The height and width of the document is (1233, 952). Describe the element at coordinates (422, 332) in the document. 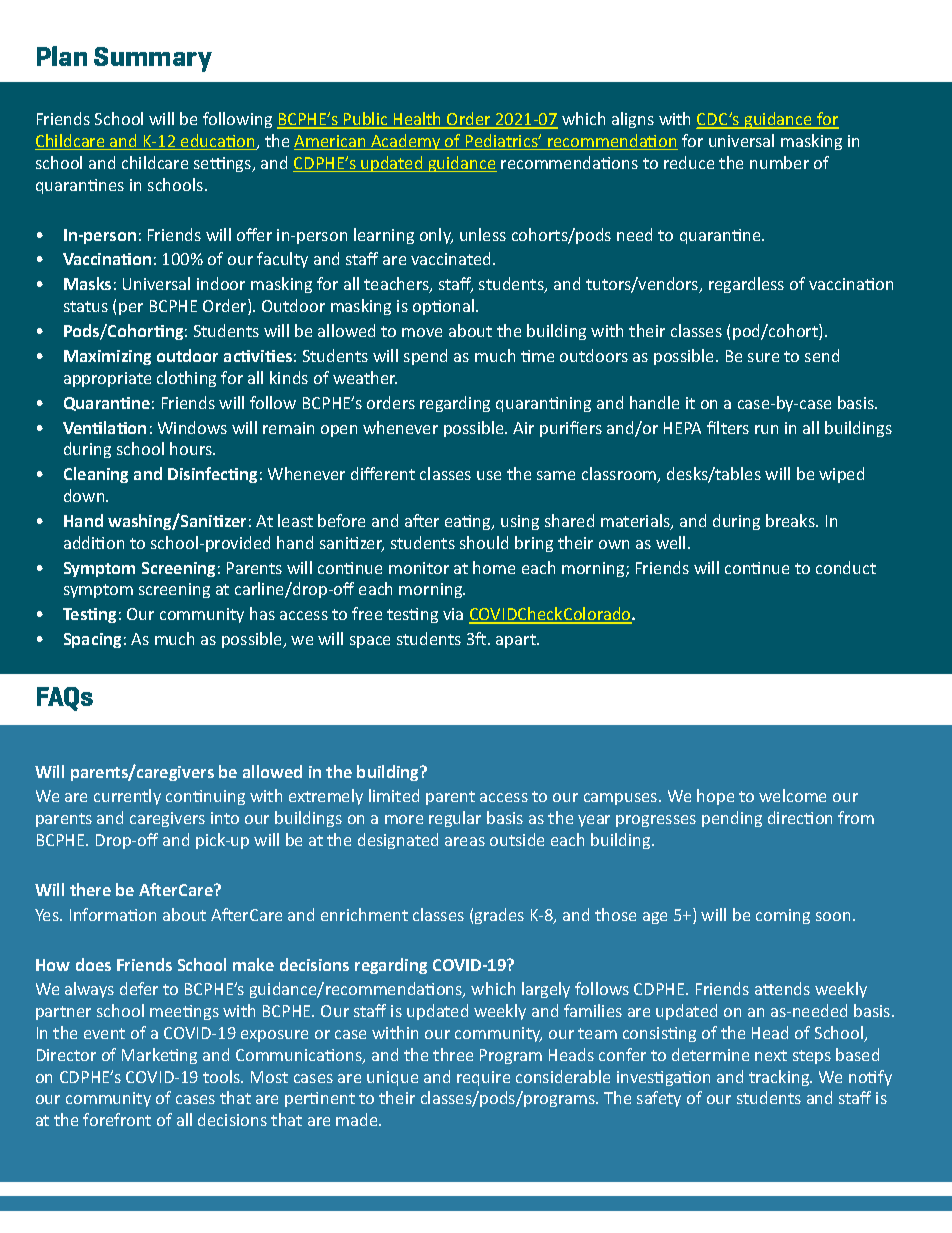

I see `move` at that location.
